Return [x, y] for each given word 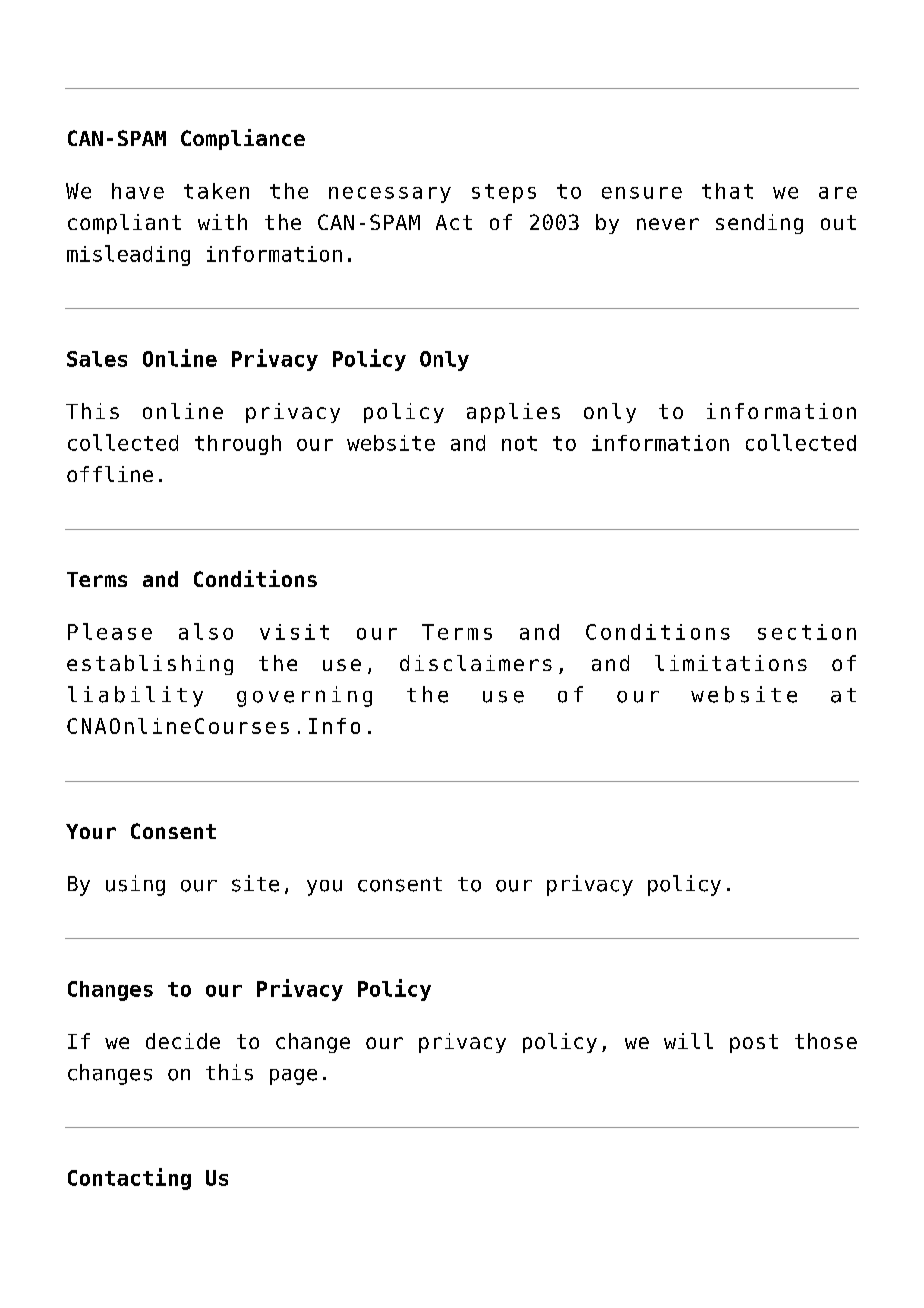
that [727, 191]
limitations [731, 663]
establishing [150, 665]
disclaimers [476, 663]
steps [504, 193]
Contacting [129, 1179]
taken [216, 191]
